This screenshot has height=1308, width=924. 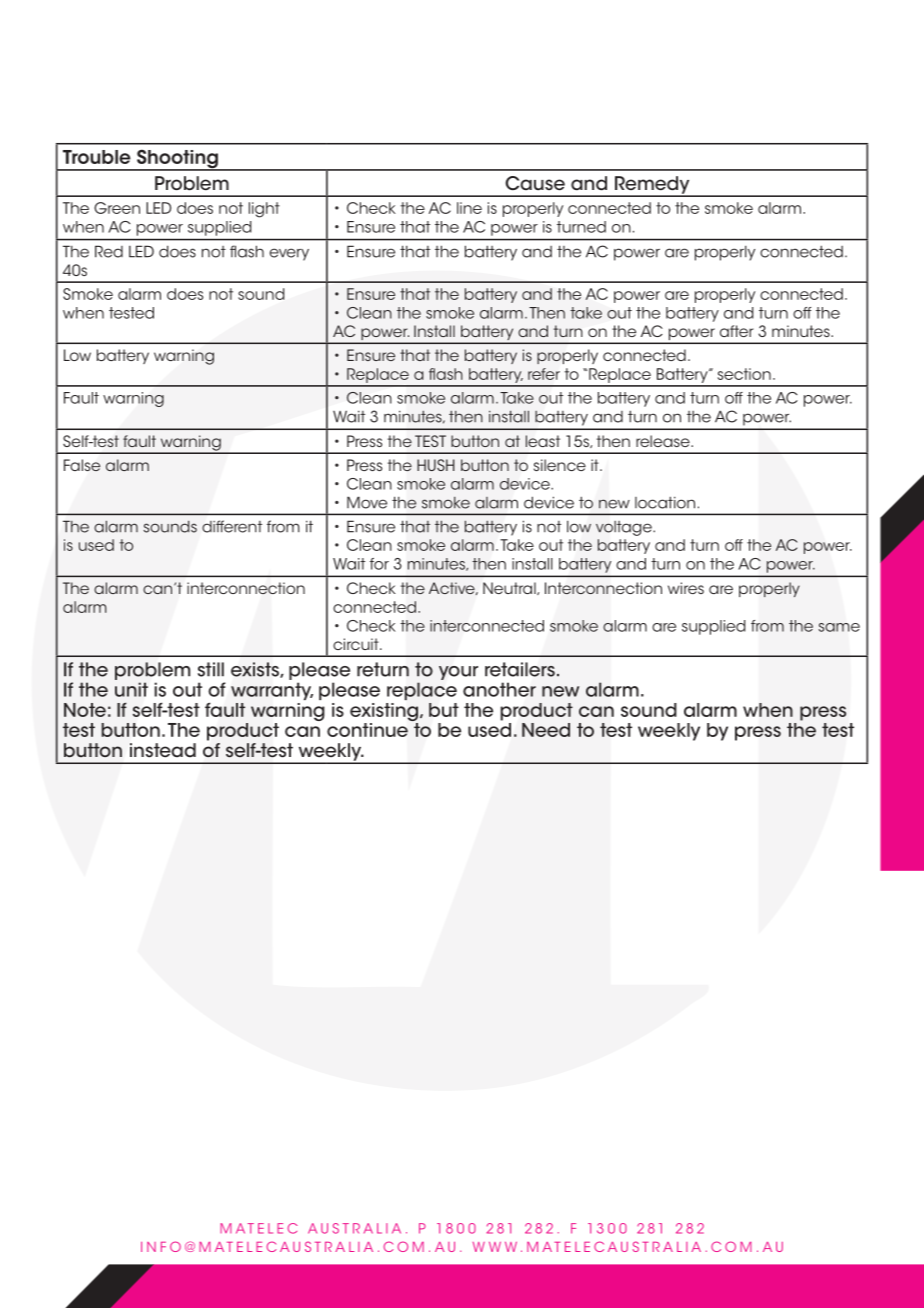 I want to click on location, so click(x=665, y=502).
